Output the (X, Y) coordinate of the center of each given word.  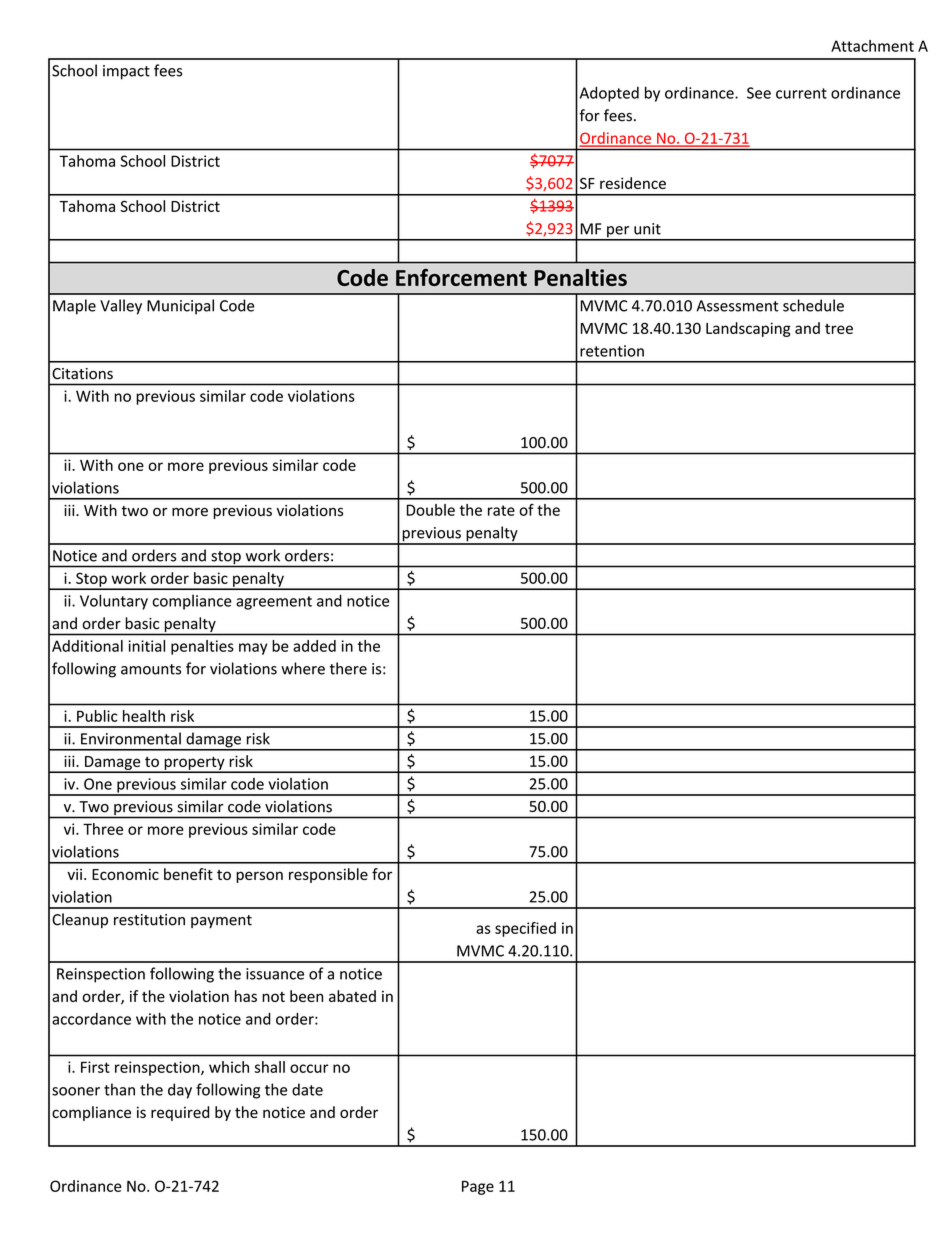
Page (478, 1187)
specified (525, 929)
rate (501, 510)
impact (126, 72)
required (180, 1113)
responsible (328, 875)
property (194, 764)
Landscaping (748, 329)
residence (633, 183)
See (759, 93)
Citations (82, 374)
